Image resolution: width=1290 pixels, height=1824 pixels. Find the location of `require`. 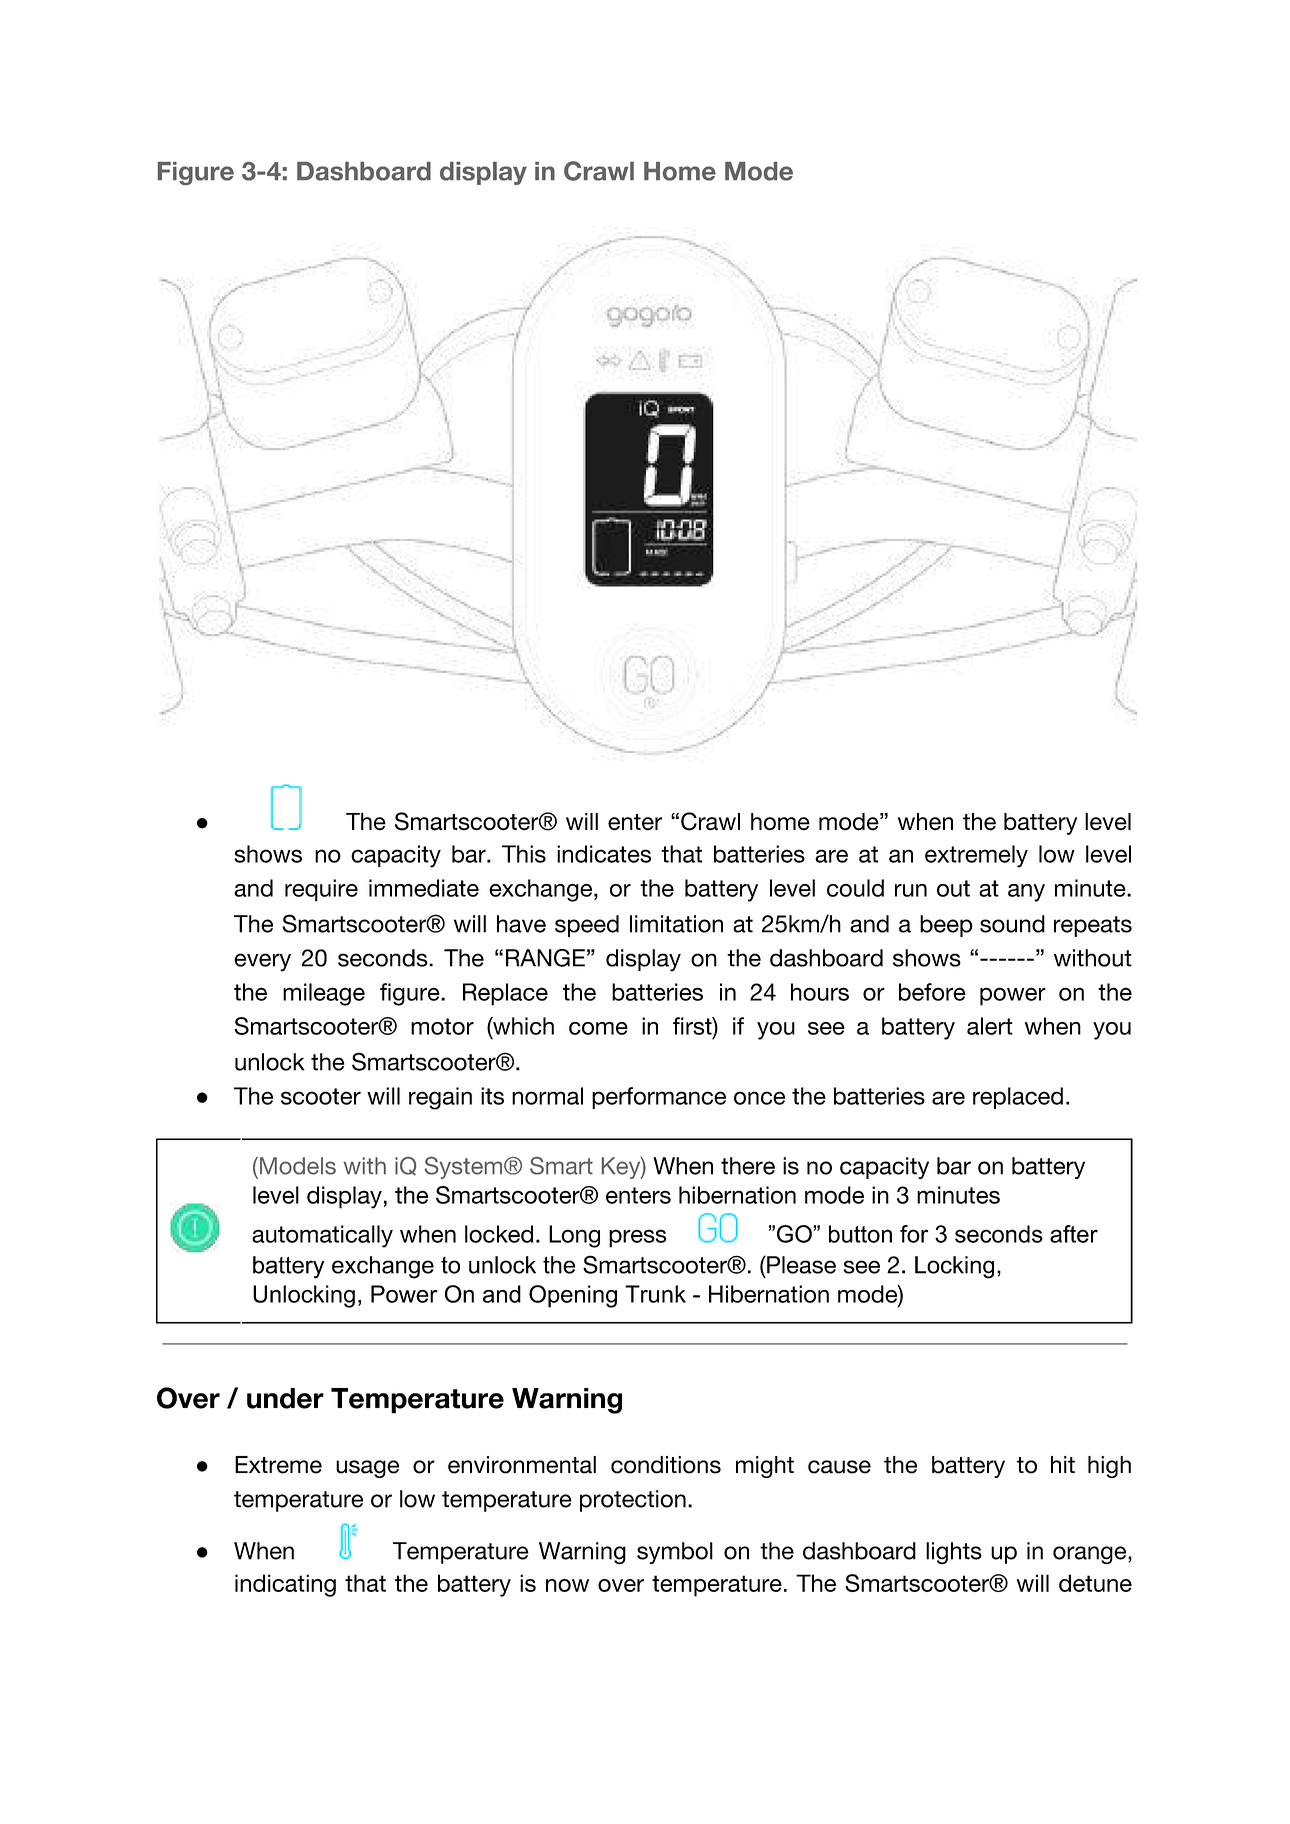

require is located at coordinates (321, 890).
